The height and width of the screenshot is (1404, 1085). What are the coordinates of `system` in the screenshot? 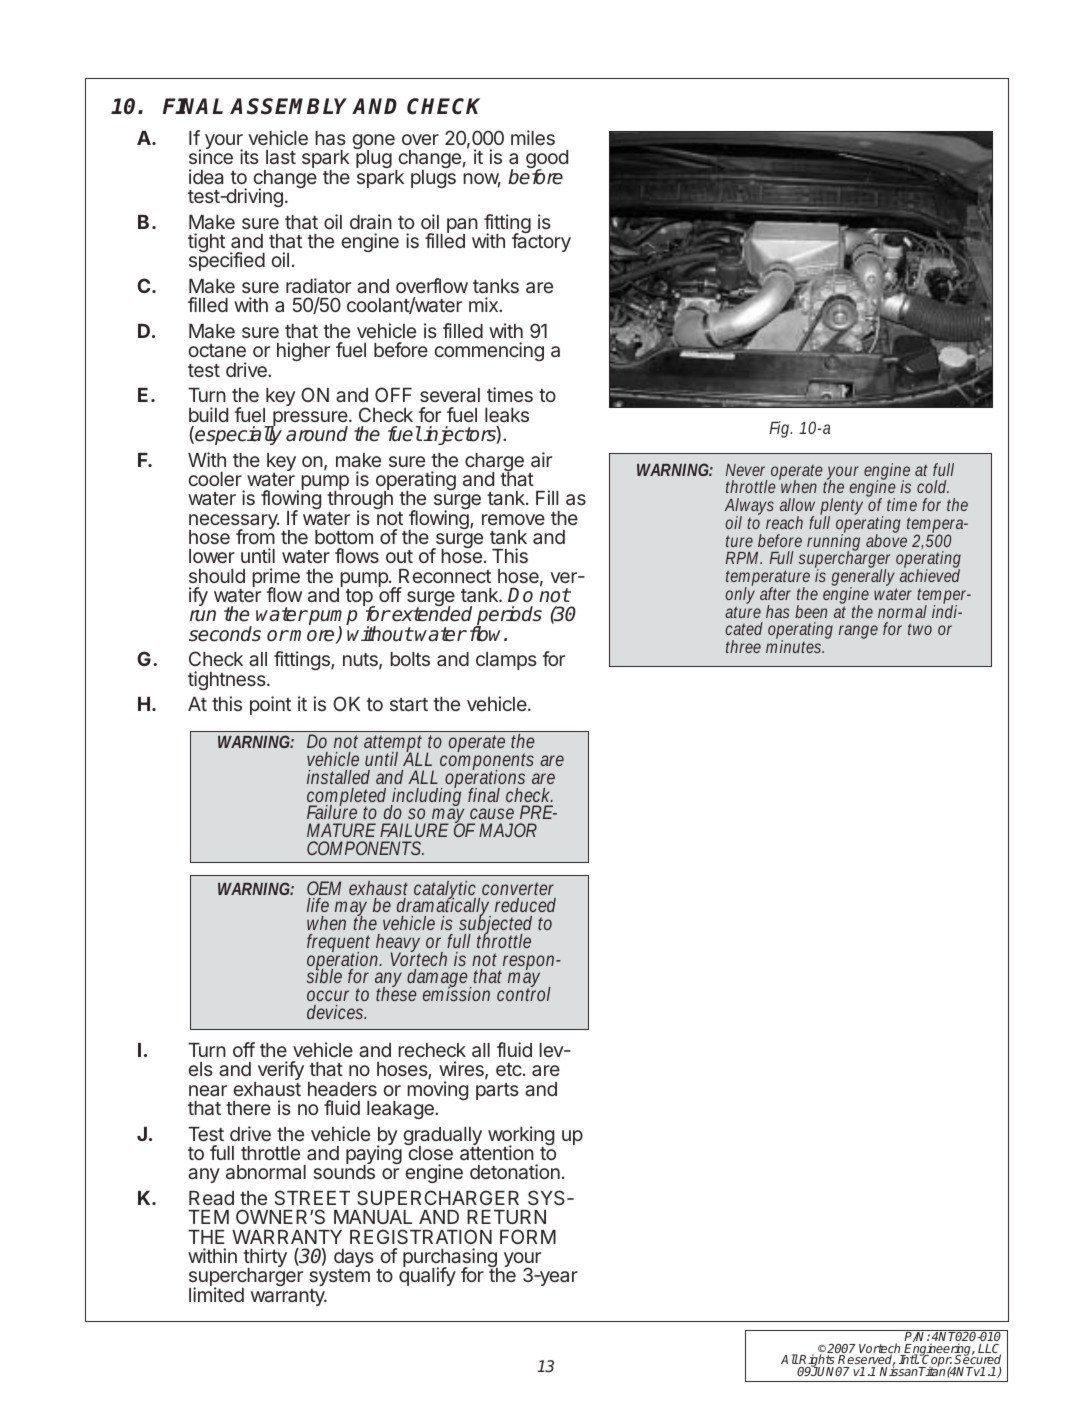 It's located at (339, 1277).
